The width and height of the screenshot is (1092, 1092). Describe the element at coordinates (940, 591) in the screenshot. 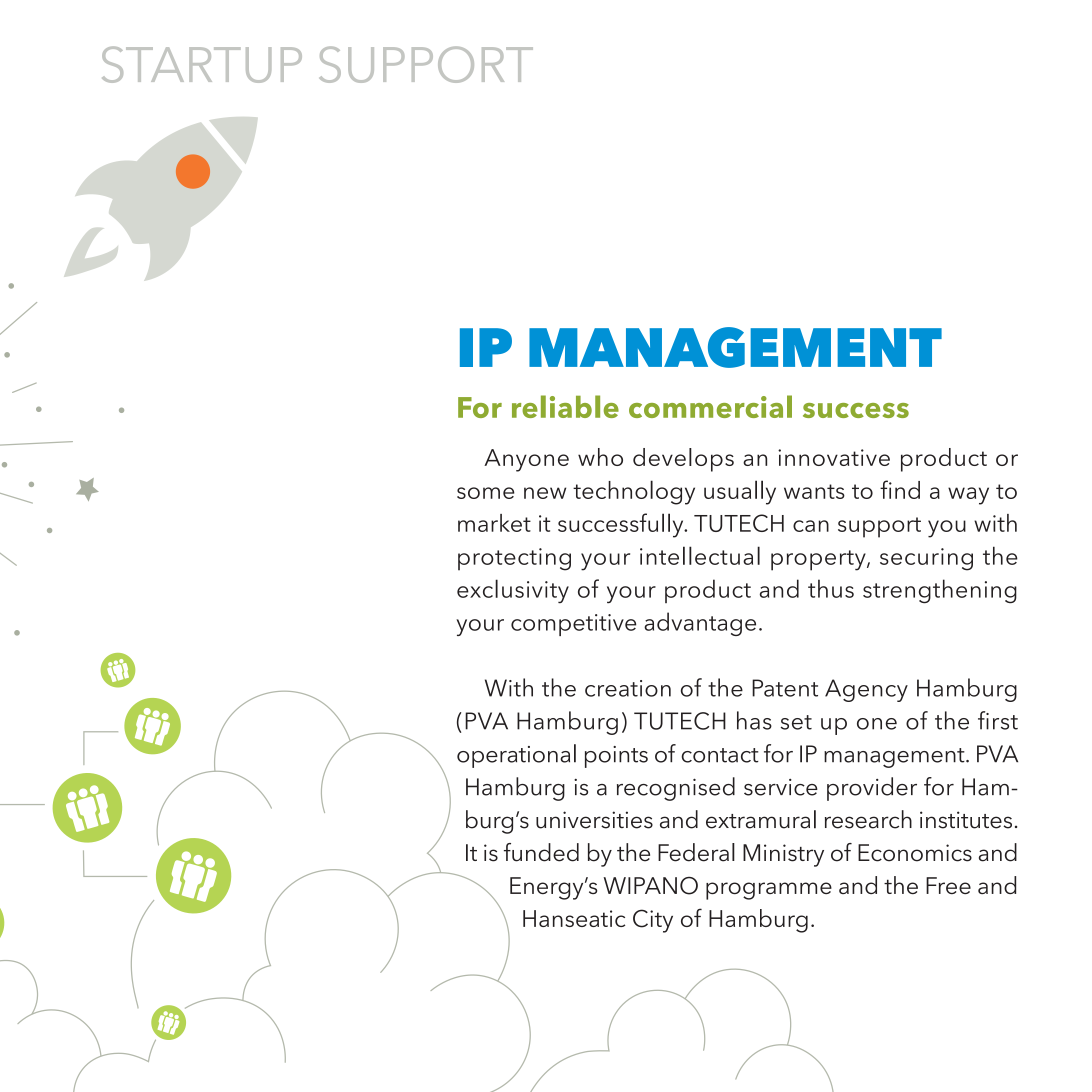

I see `strengthening` at that location.
